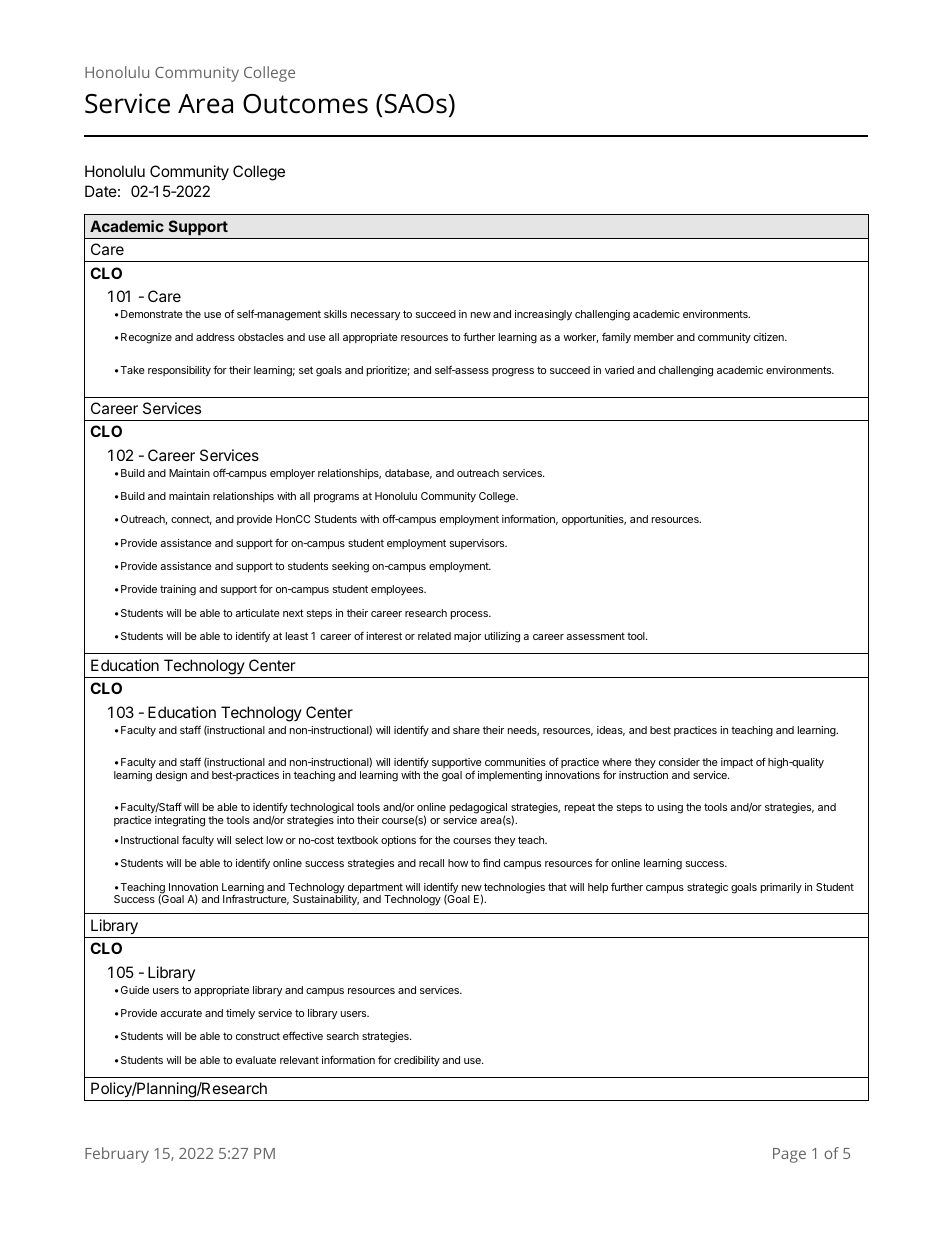  I want to click on necessary, so click(375, 316).
